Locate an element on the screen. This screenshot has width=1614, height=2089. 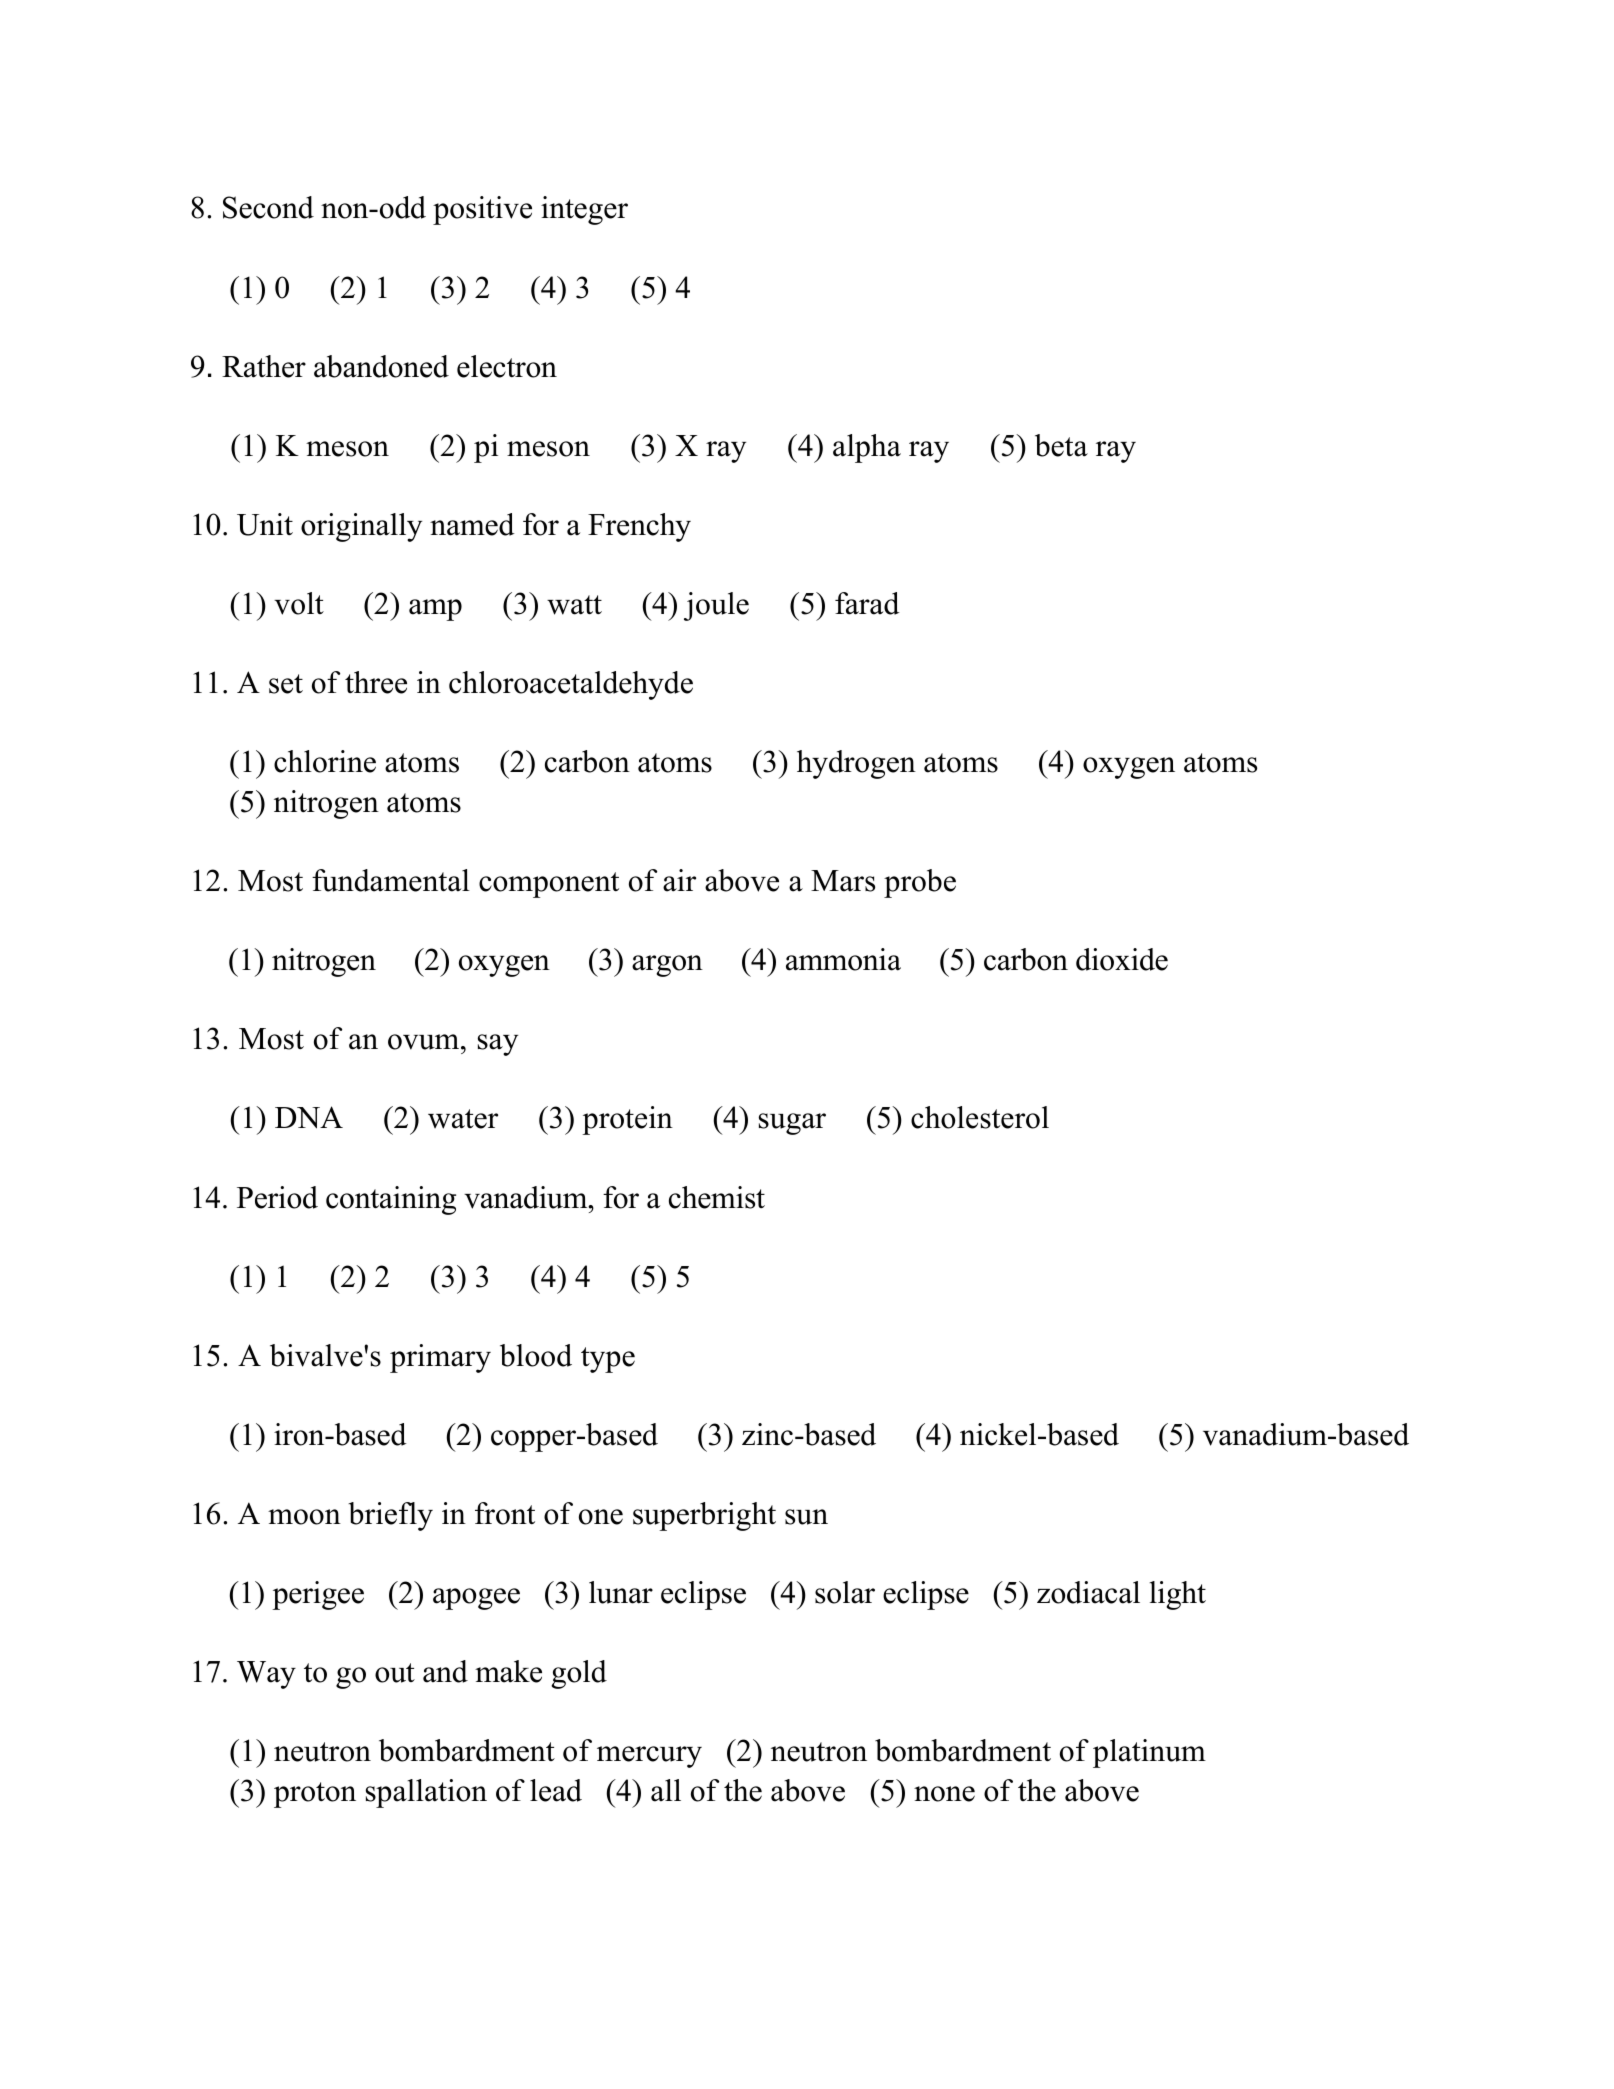
mercury is located at coordinates (649, 1757).
